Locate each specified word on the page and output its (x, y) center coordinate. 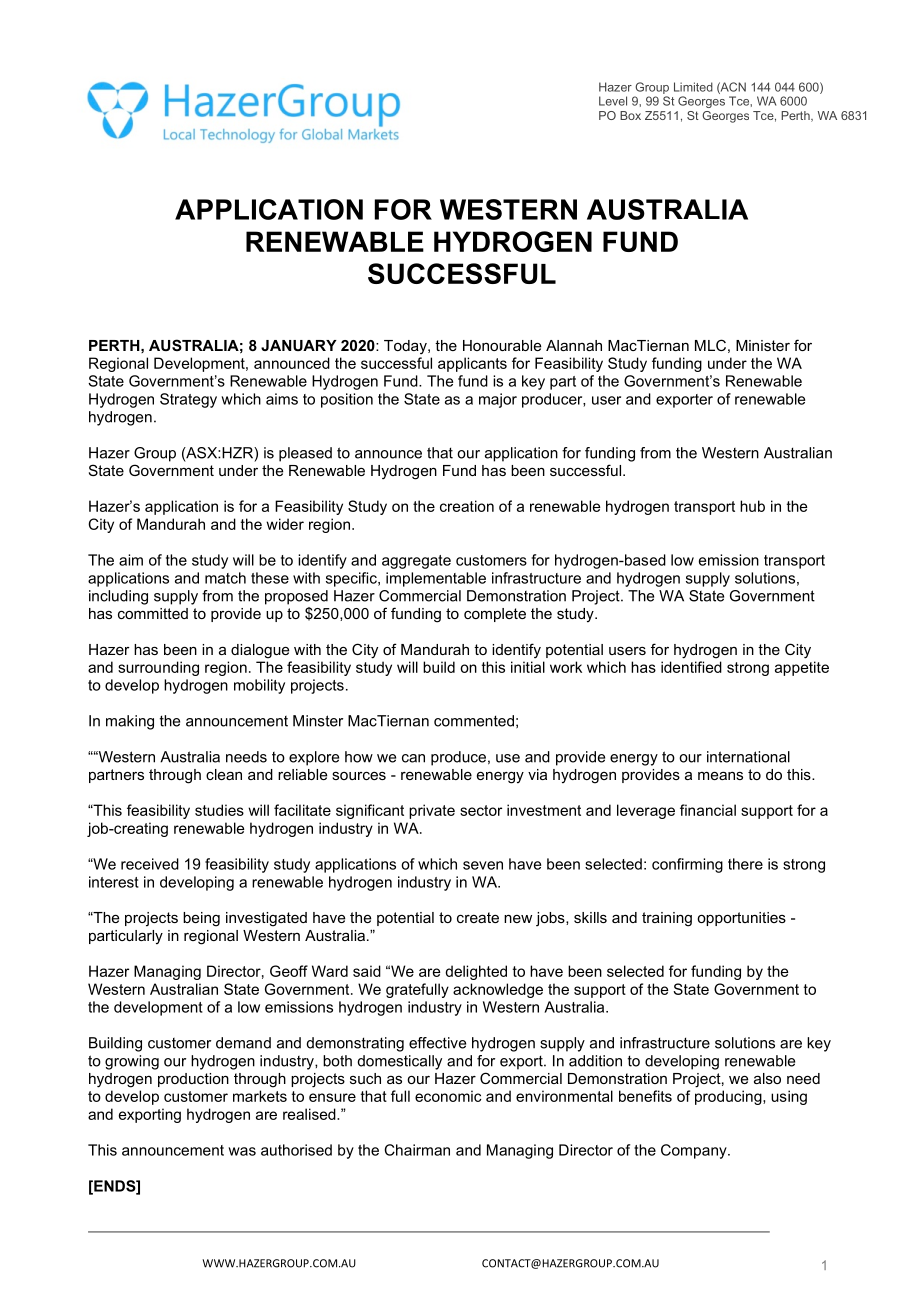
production (193, 1080)
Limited (693, 87)
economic (448, 1096)
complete (495, 615)
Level (613, 101)
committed (153, 613)
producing (729, 1097)
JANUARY (299, 345)
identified (691, 667)
